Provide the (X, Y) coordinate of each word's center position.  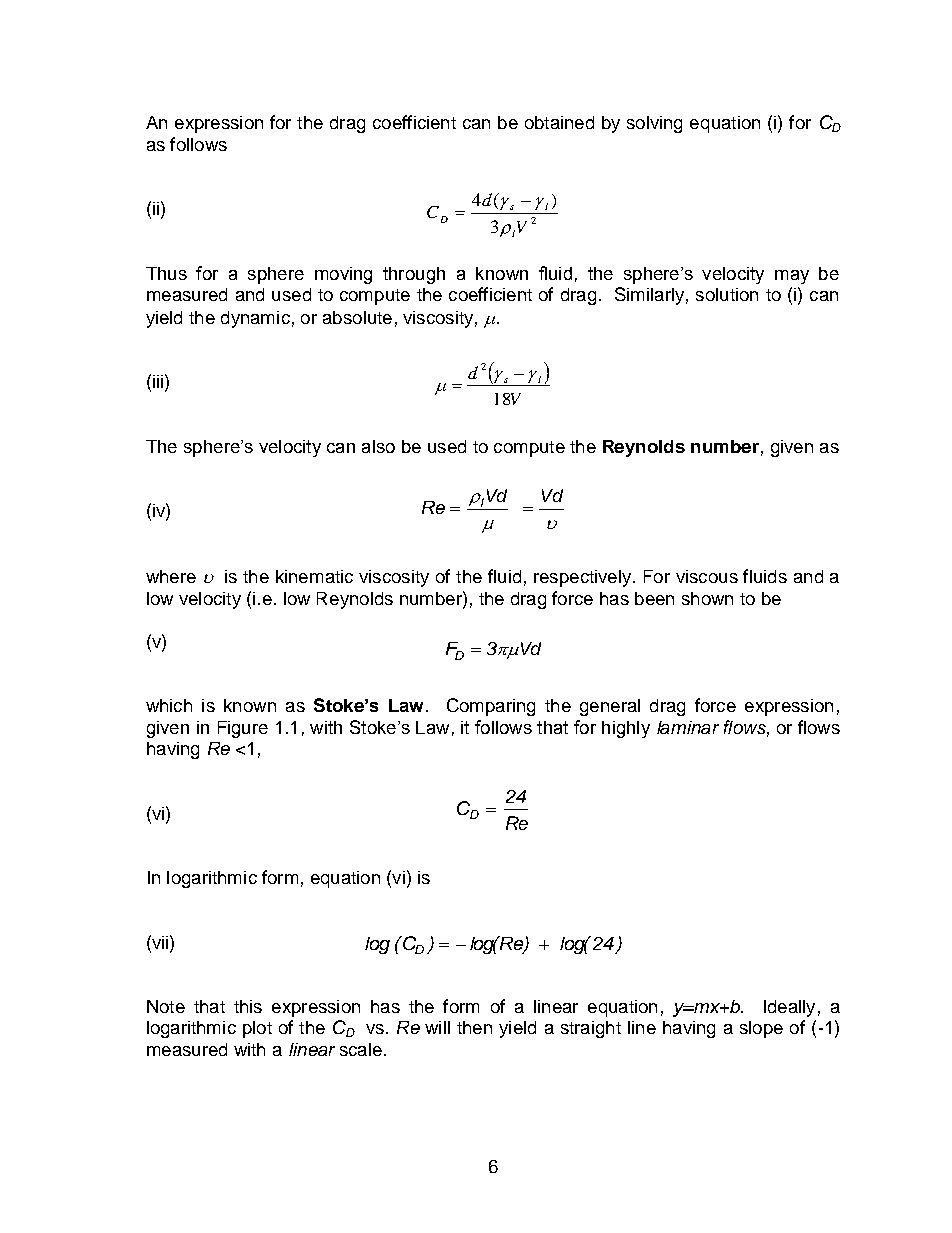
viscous (707, 576)
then (474, 1027)
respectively (584, 578)
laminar (688, 727)
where (171, 576)
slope (761, 1029)
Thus (166, 273)
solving (654, 124)
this (248, 1006)
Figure (243, 729)
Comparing (491, 707)
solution (727, 294)
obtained (559, 122)
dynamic (255, 319)
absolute (357, 317)
